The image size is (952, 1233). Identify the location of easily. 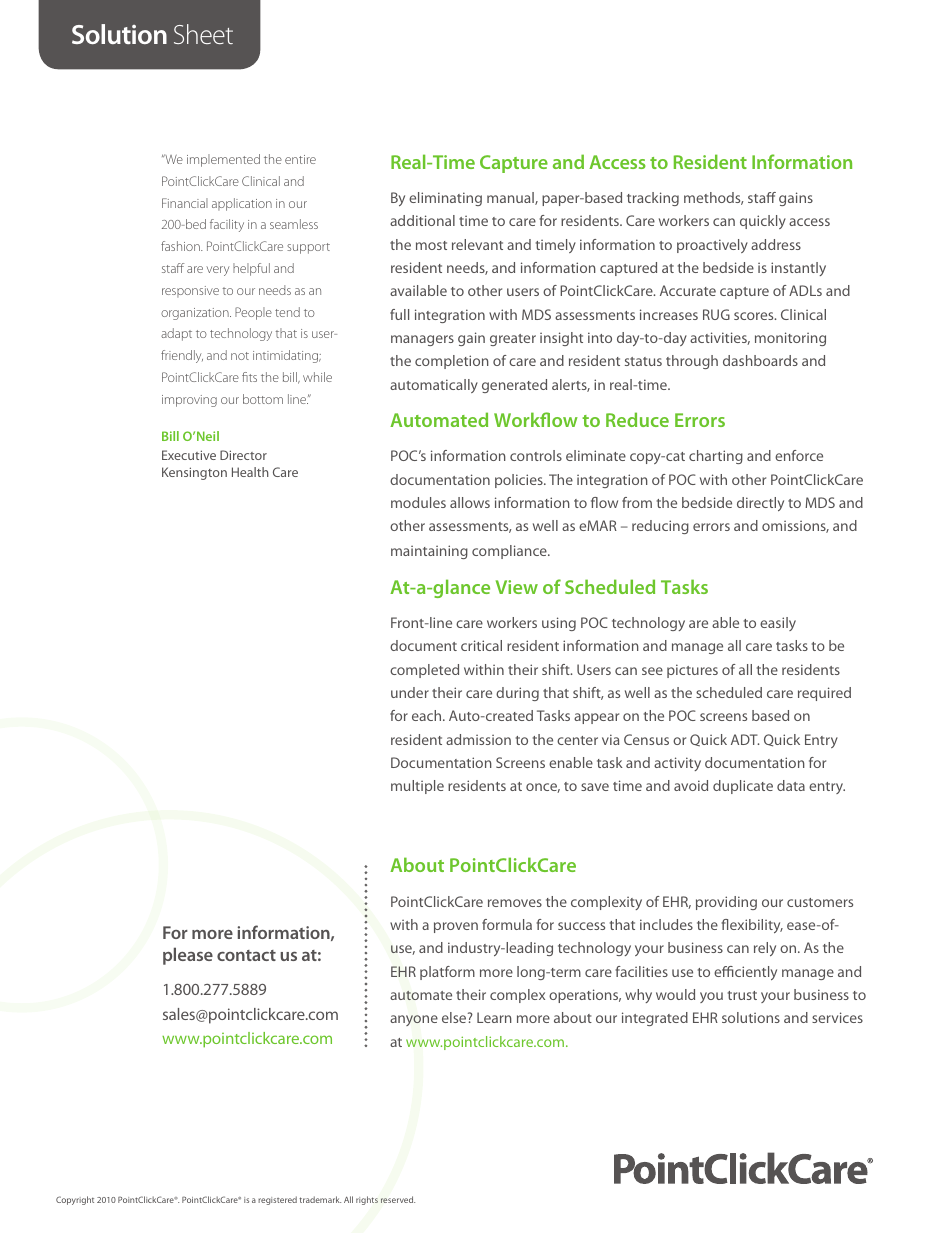
(778, 624).
